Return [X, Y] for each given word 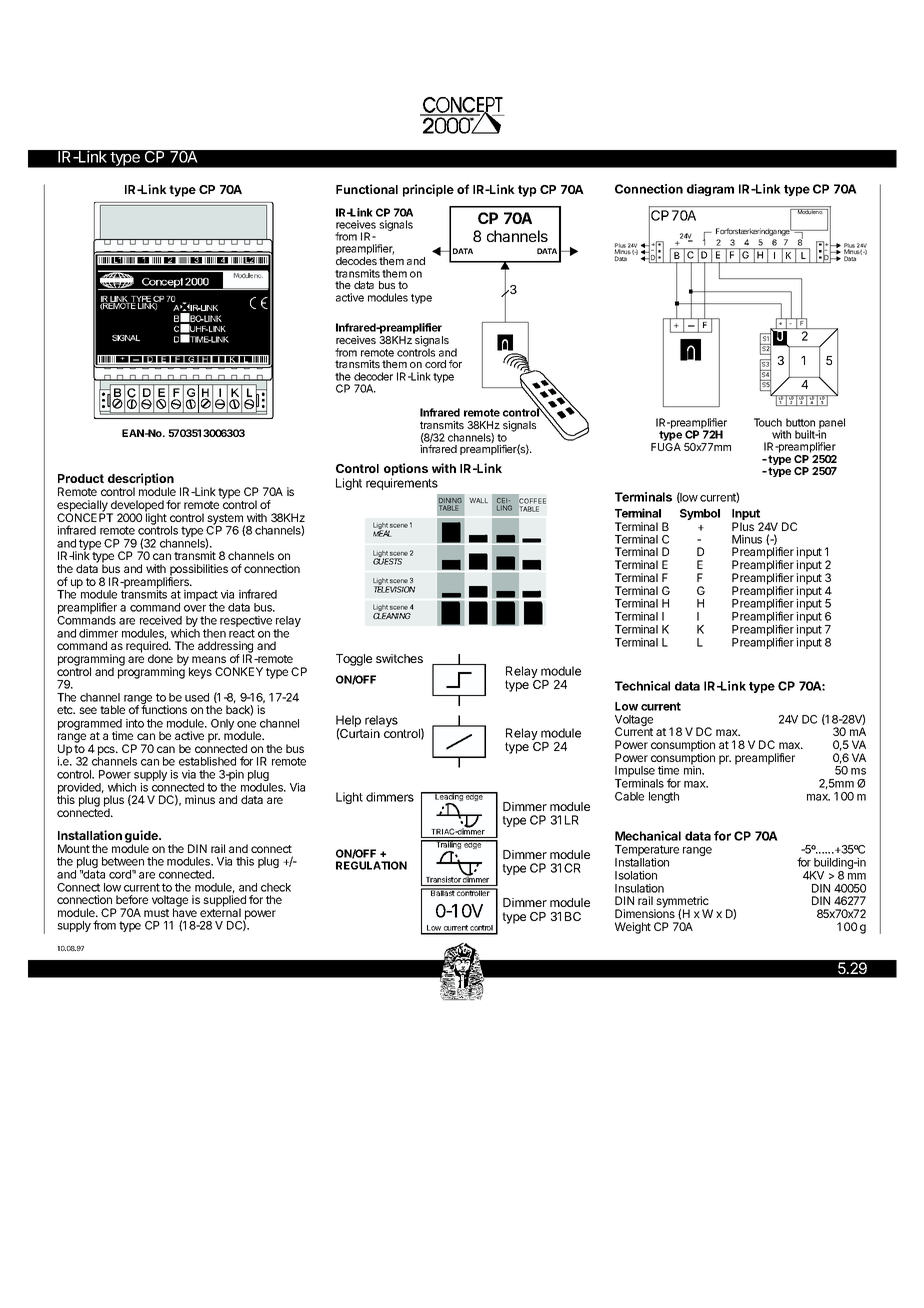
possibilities [198, 571]
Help [349, 722]
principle [428, 190]
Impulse [636, 773]
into [135, 723]
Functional [367, 189]
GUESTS [387, 561]
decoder [373, 376]
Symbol [700, 514]
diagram [710, 190]
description [141, 480]
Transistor [443, 879]
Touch [768, 422]
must [156, 913]
